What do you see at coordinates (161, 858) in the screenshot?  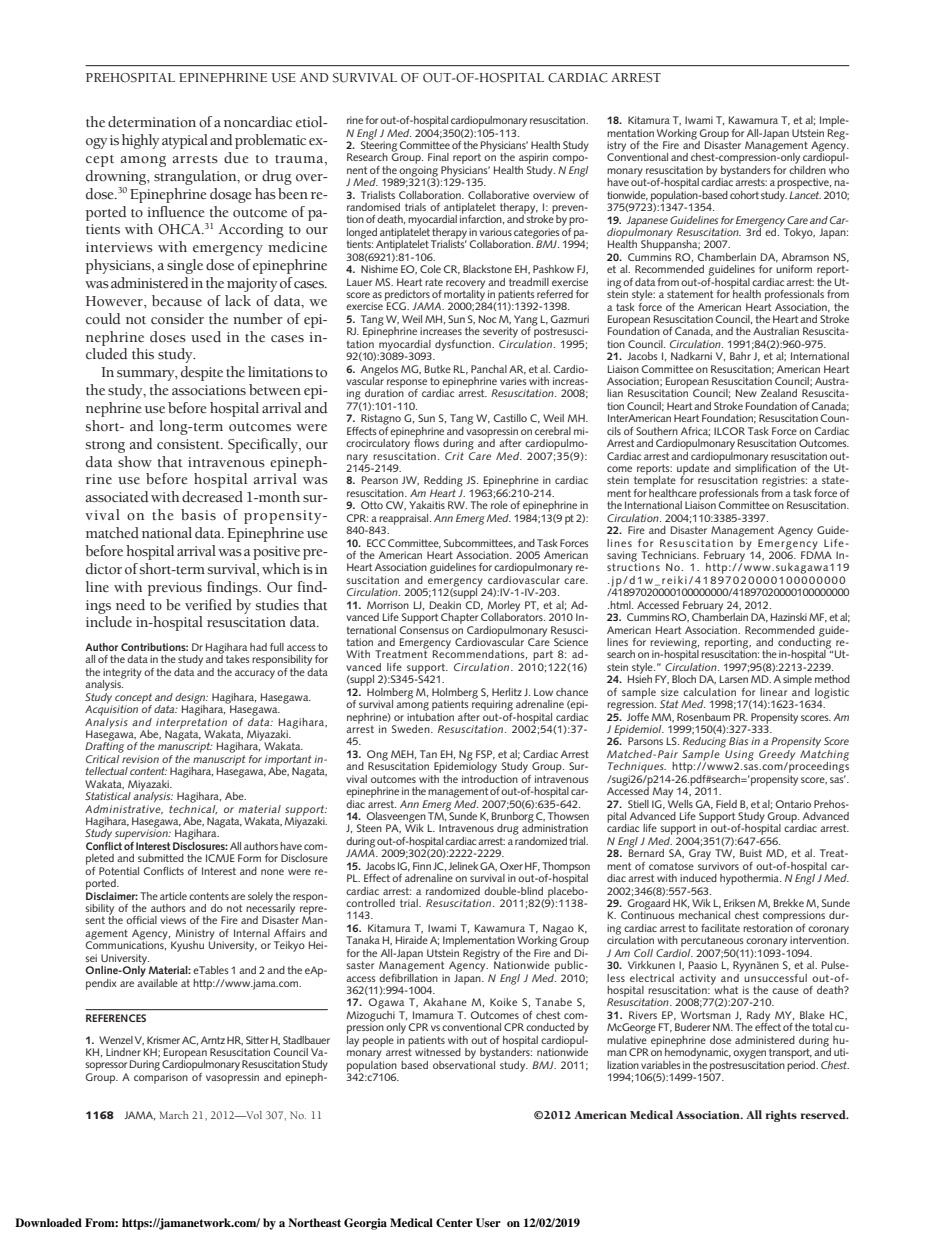 I see `submitted` at bounding box center [161, 858].
